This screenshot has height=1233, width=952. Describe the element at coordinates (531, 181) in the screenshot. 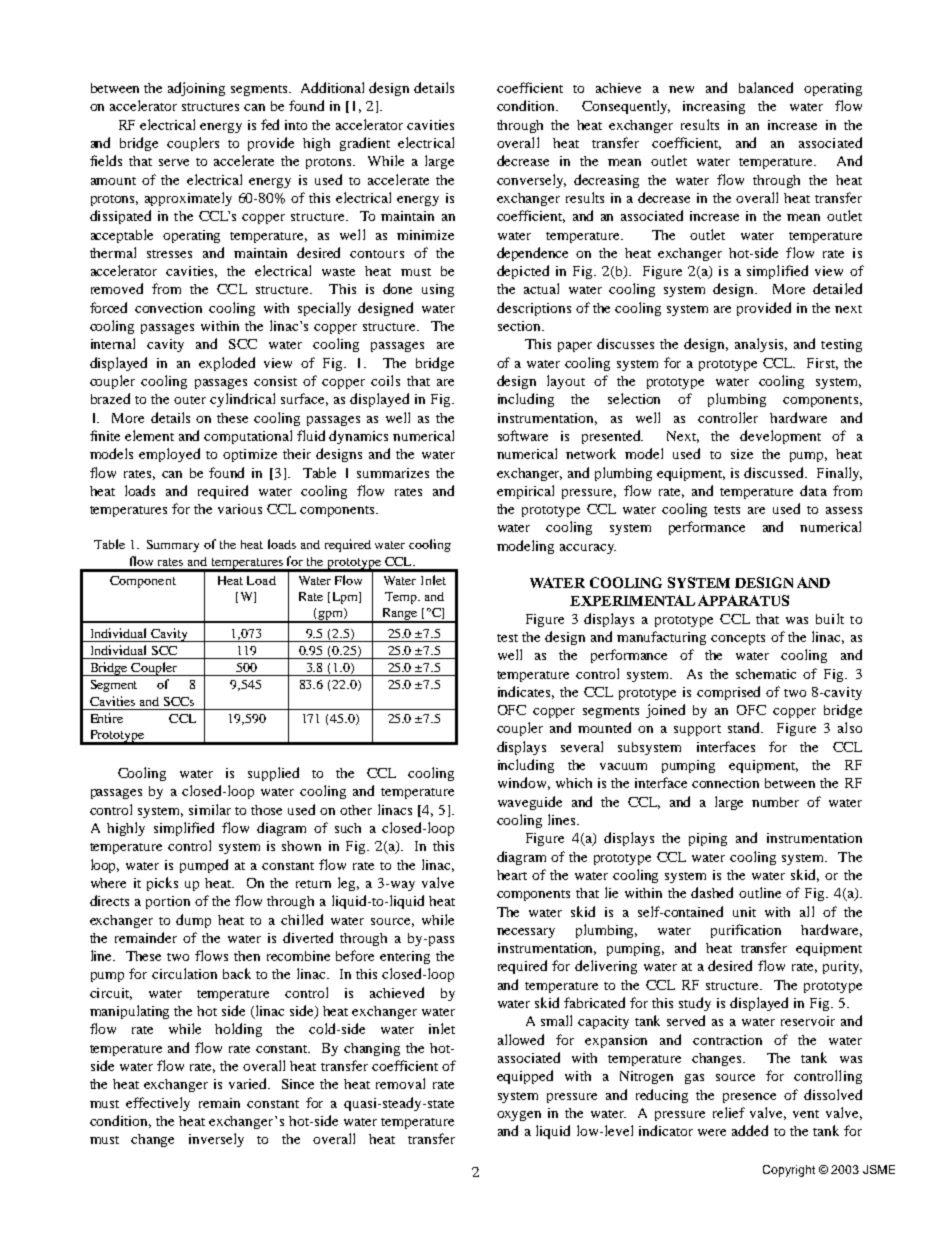

I see `conversely` at that location.
